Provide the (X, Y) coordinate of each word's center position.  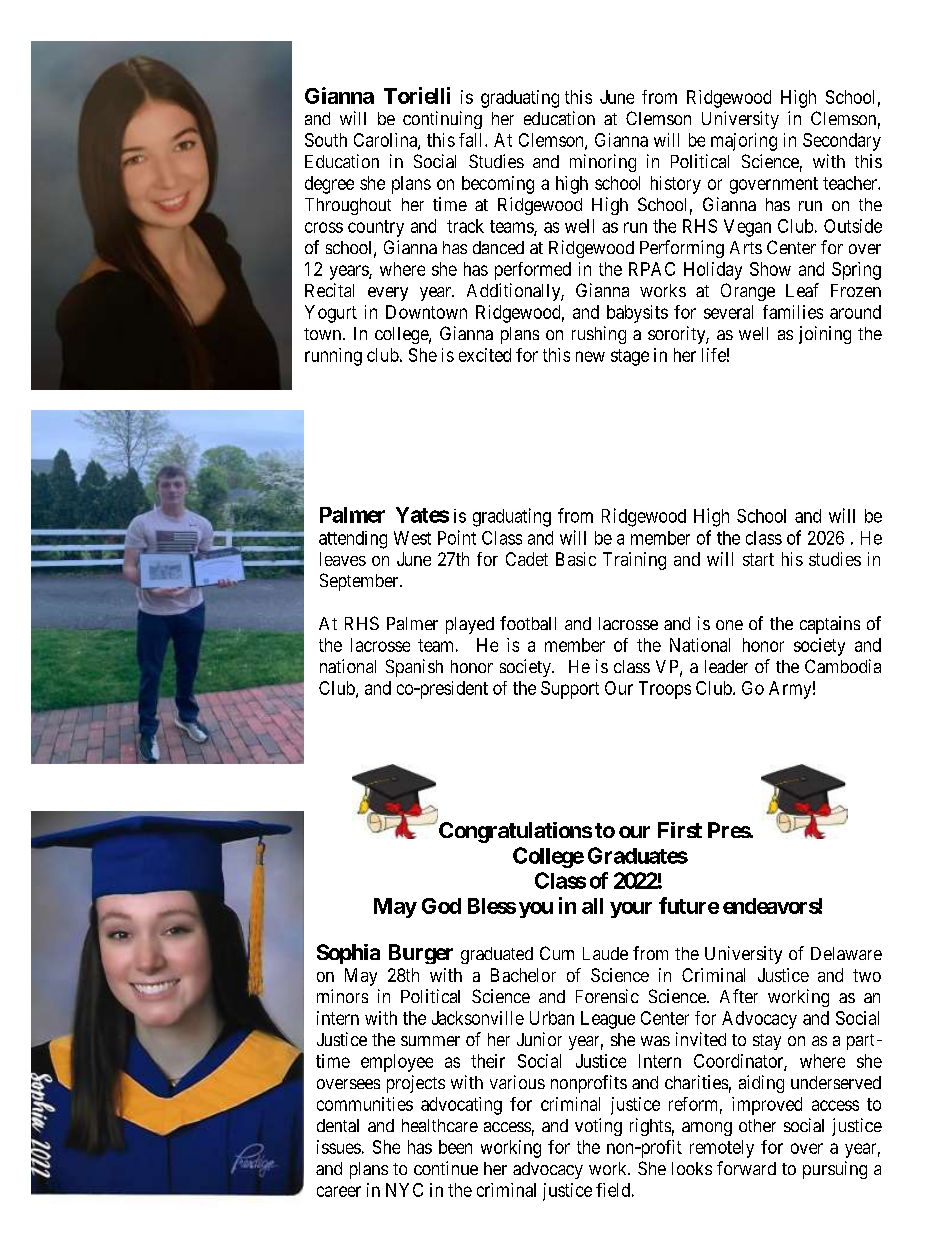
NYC (404, 1190)
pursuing (835, 1170)
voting (598, 1127)
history (676, 185)
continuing (442, 120)
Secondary (842, 142)
